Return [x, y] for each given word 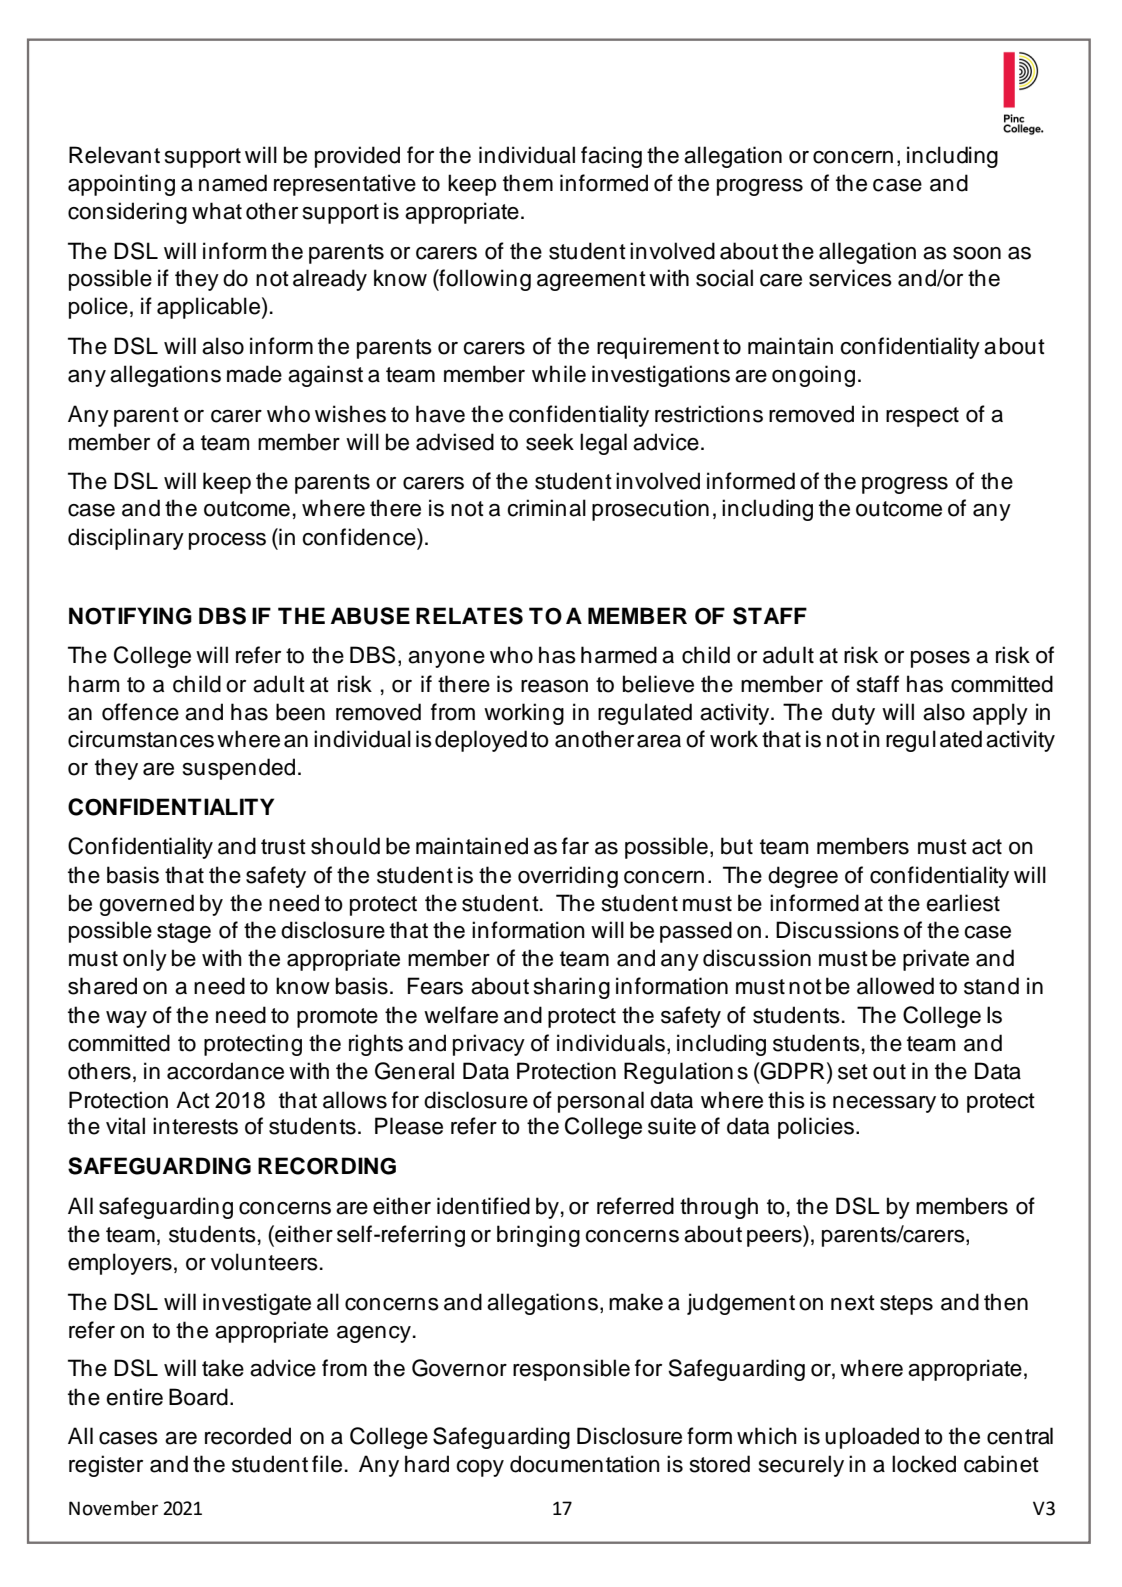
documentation [585, 1464]
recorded [248, 1436]
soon [977, 253]
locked [924, 1464]
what [217, 211]
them [528, 183]
